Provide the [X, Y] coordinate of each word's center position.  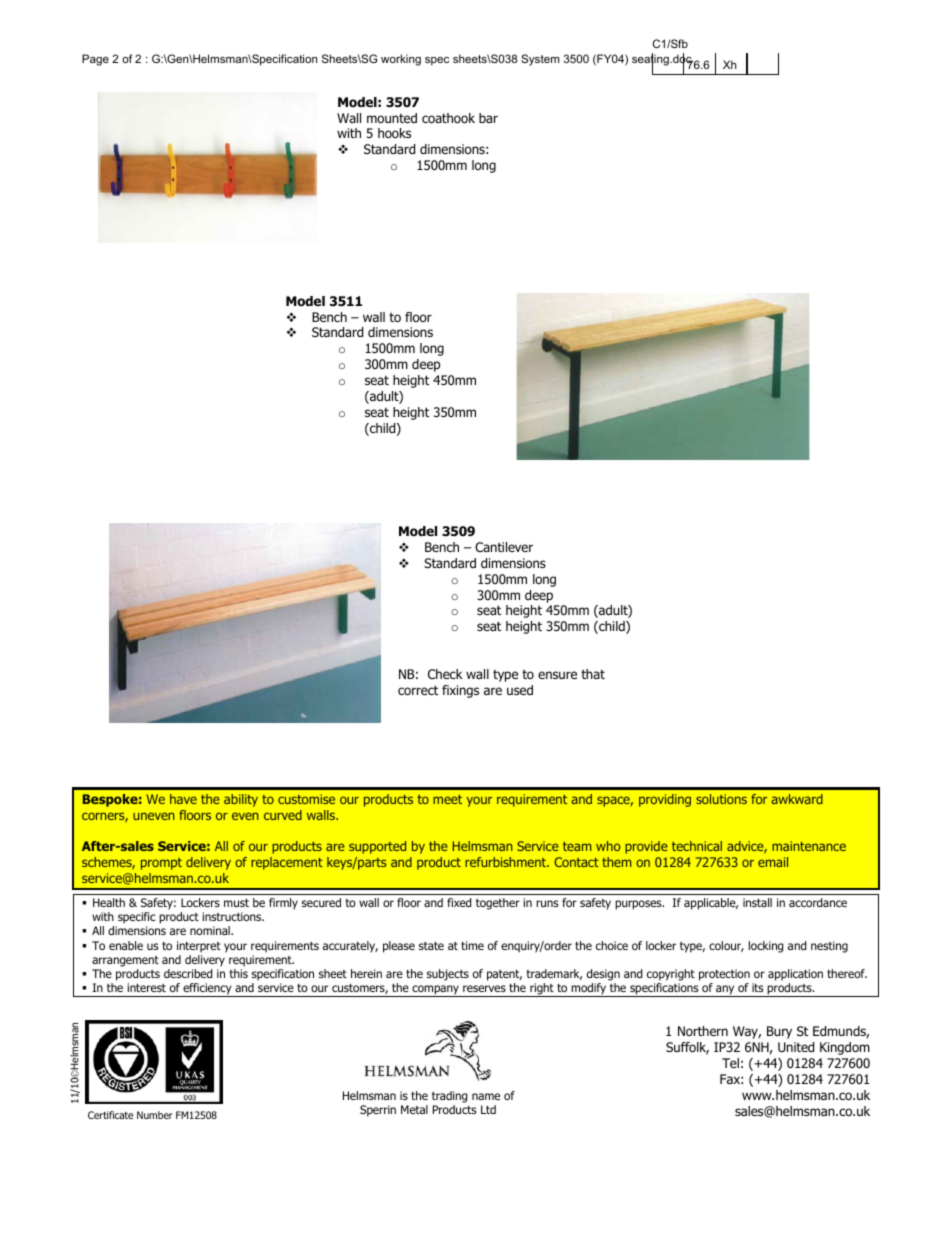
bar [488, 118]
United [796, 1047]
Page [95, 60]
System [540, 60]
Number [155, 1115]
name [486, 1096]
